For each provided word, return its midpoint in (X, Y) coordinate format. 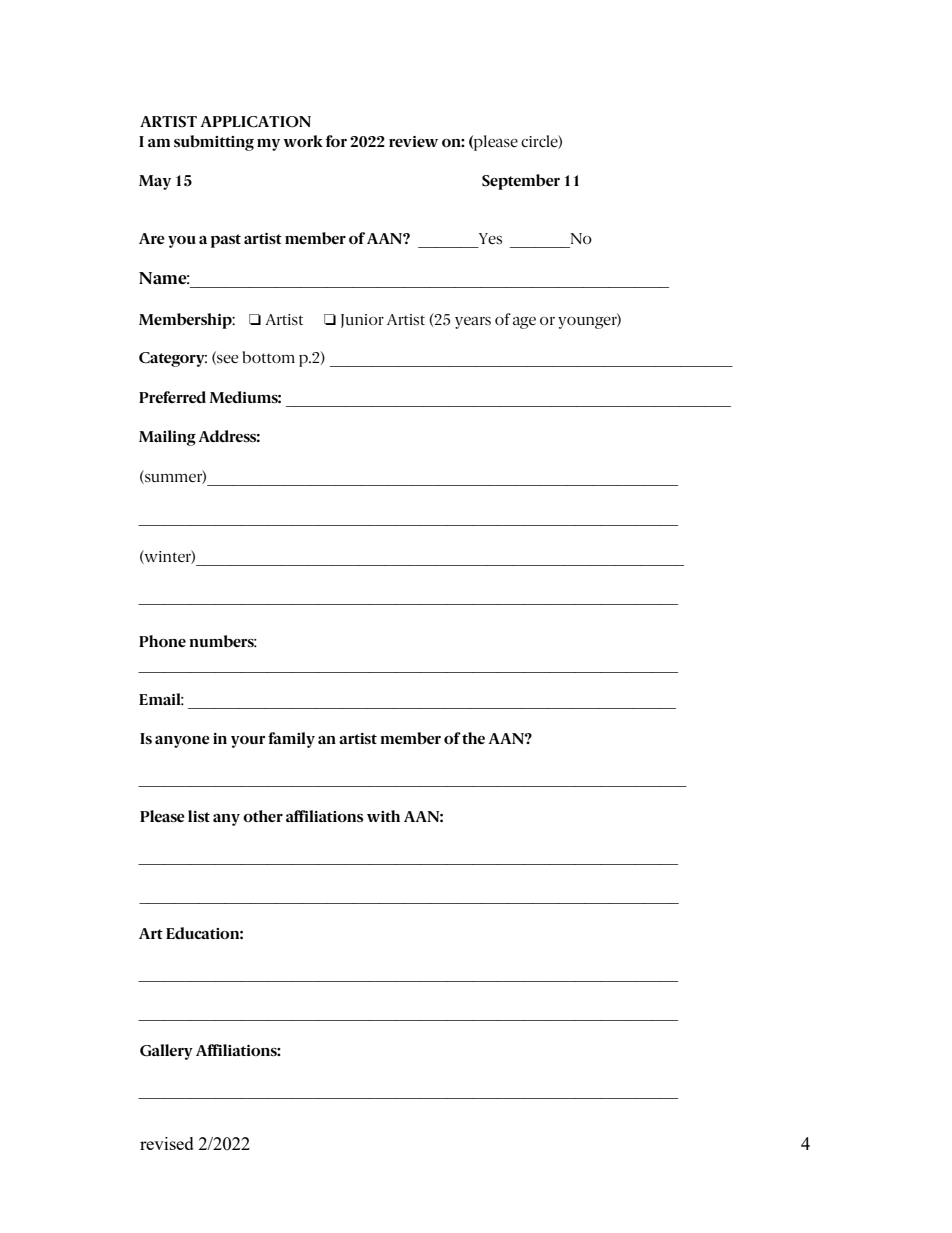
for (336, 141)
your (248, 742)
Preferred (172, 397)
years (473, 323)
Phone (162, 641)
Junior (362, 321)
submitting (214, 143)
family (291, 740)
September (521, 182)
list (199, 816)
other (263, 816)
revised (167, 1143)
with (383, 816)
